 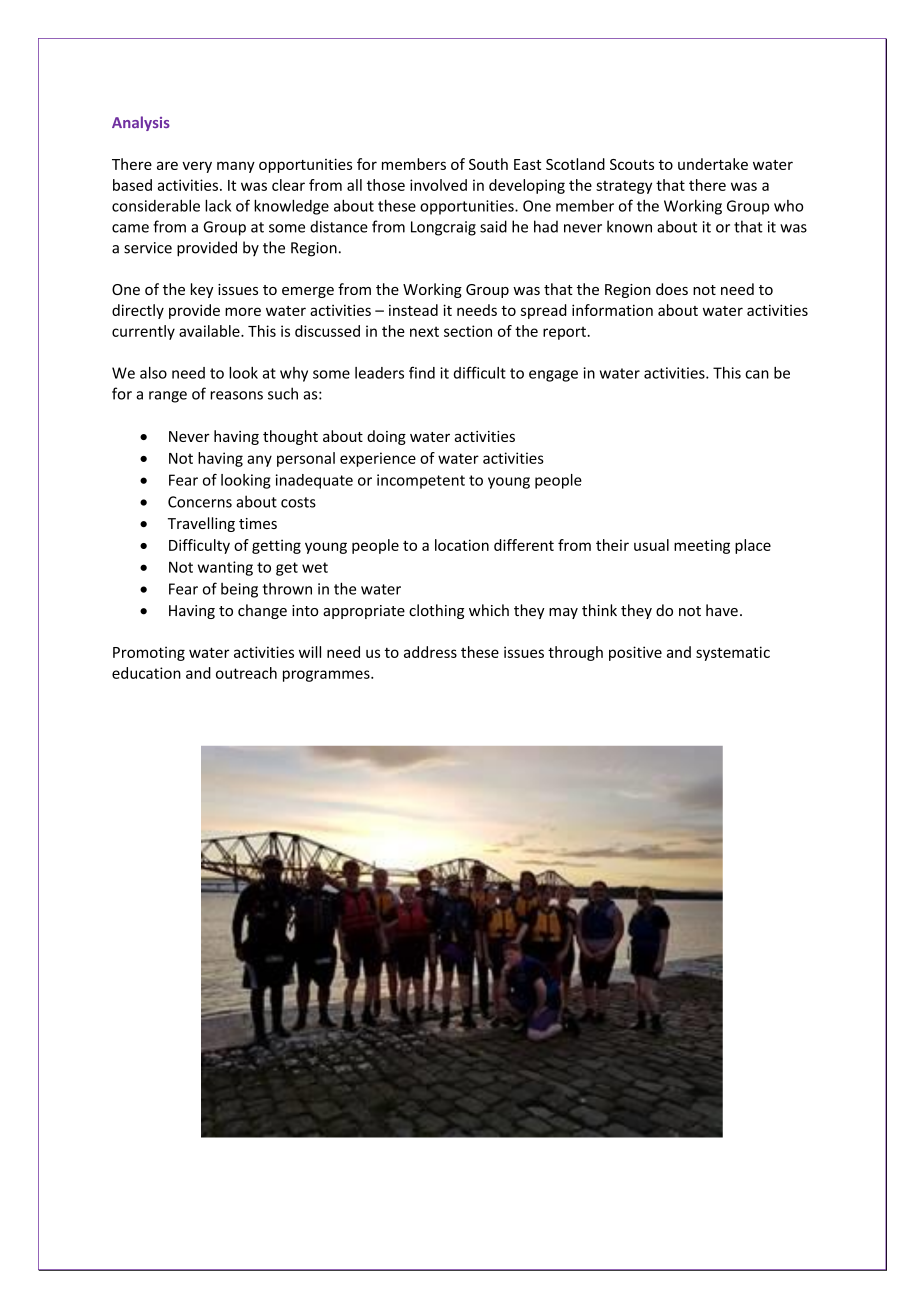 What do you see at coordinates (197, 167) in the document?
I see `very` at bounding box center [197, 167].
